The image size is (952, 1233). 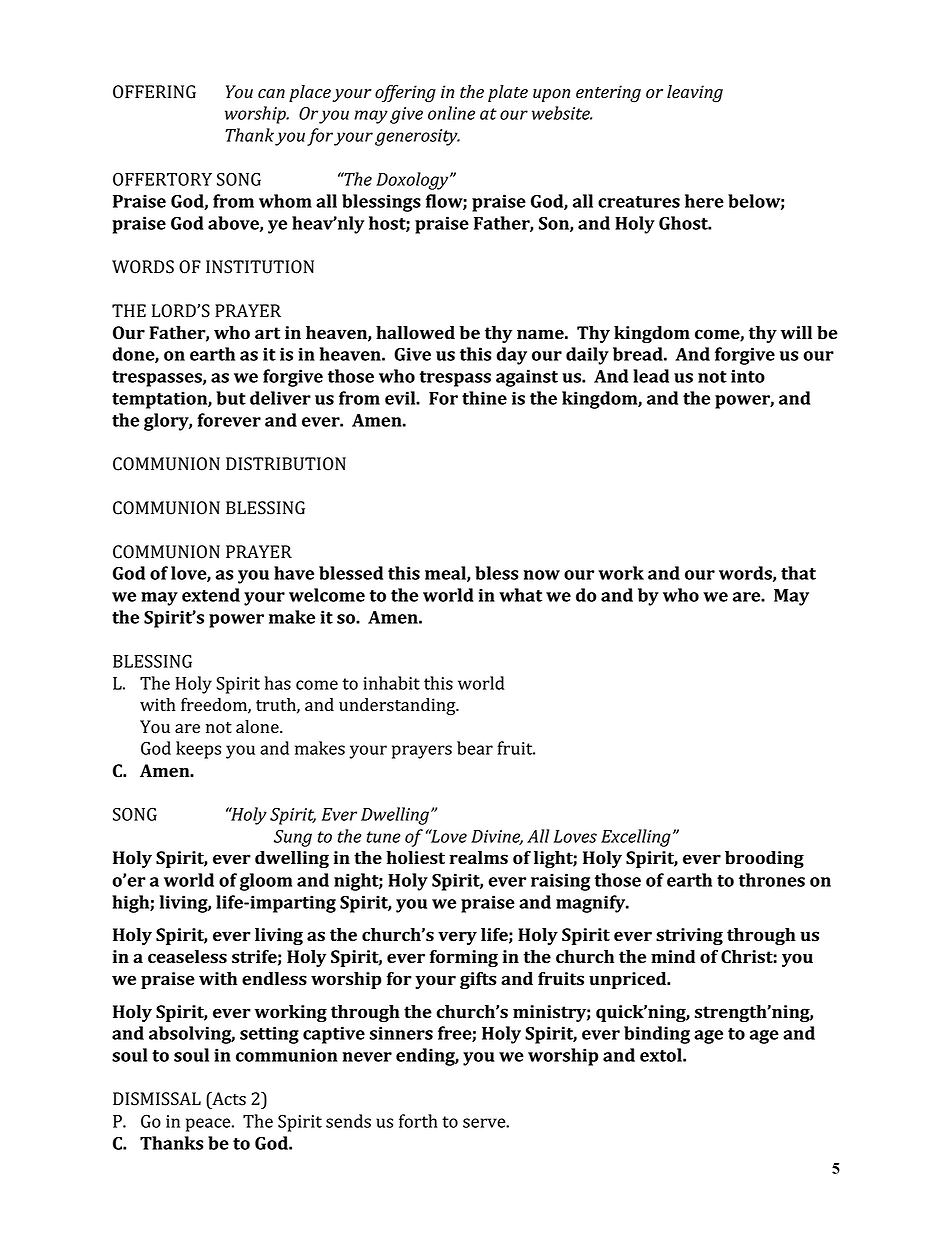 I want to click on DISTRIBUTION, so click(x=286, y=464).
